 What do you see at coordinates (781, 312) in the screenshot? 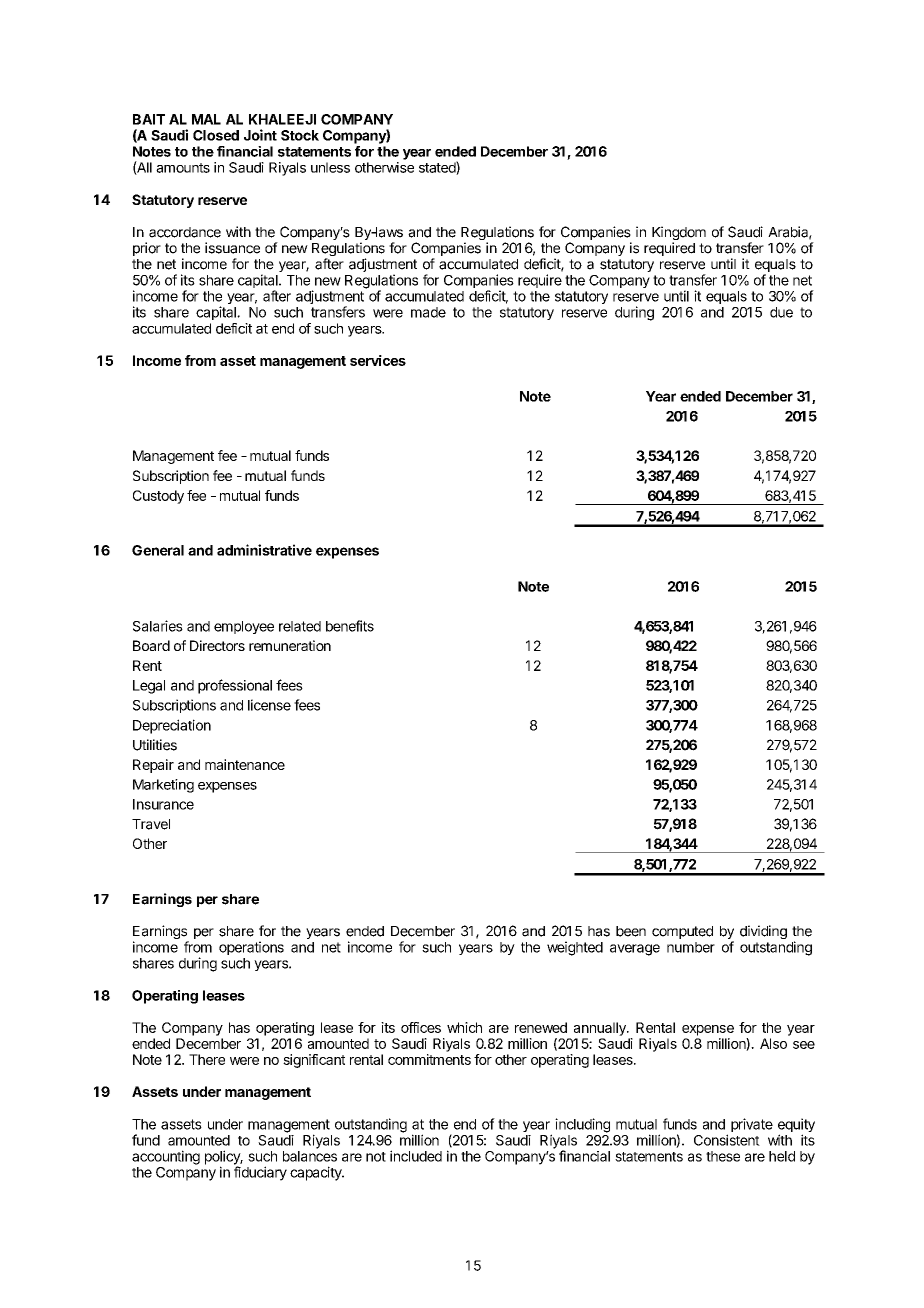
I see `due` at bounding box center [781, 312].
